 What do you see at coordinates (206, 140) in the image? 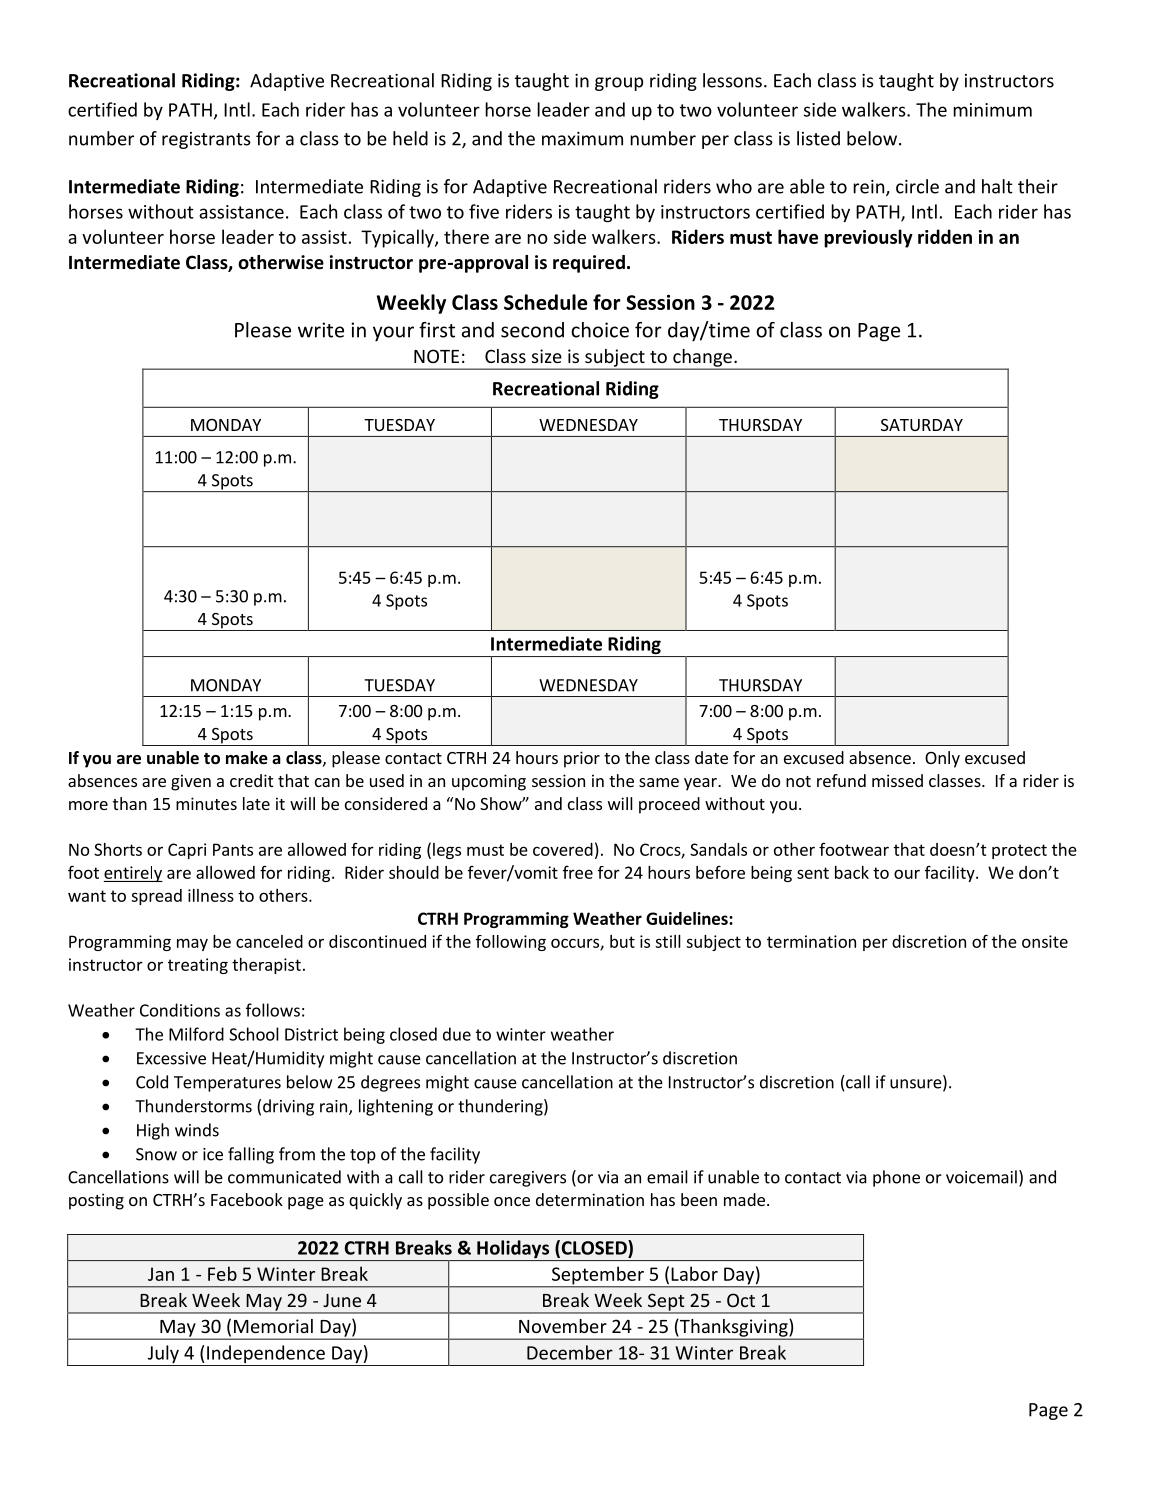
I see `registrants` at bounding box center [206, 140].
